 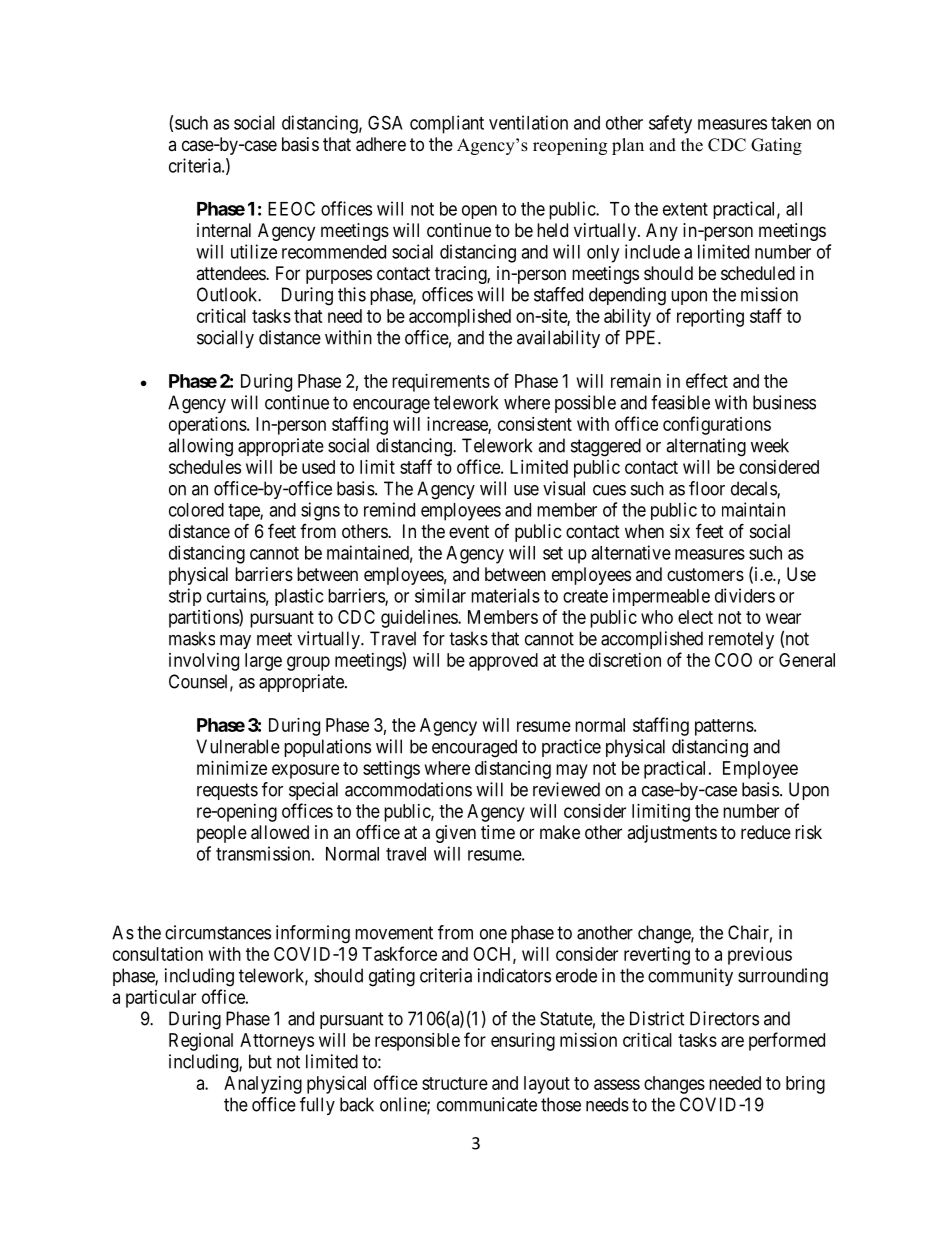 I want to click on people, so click(x=222, y=834).
